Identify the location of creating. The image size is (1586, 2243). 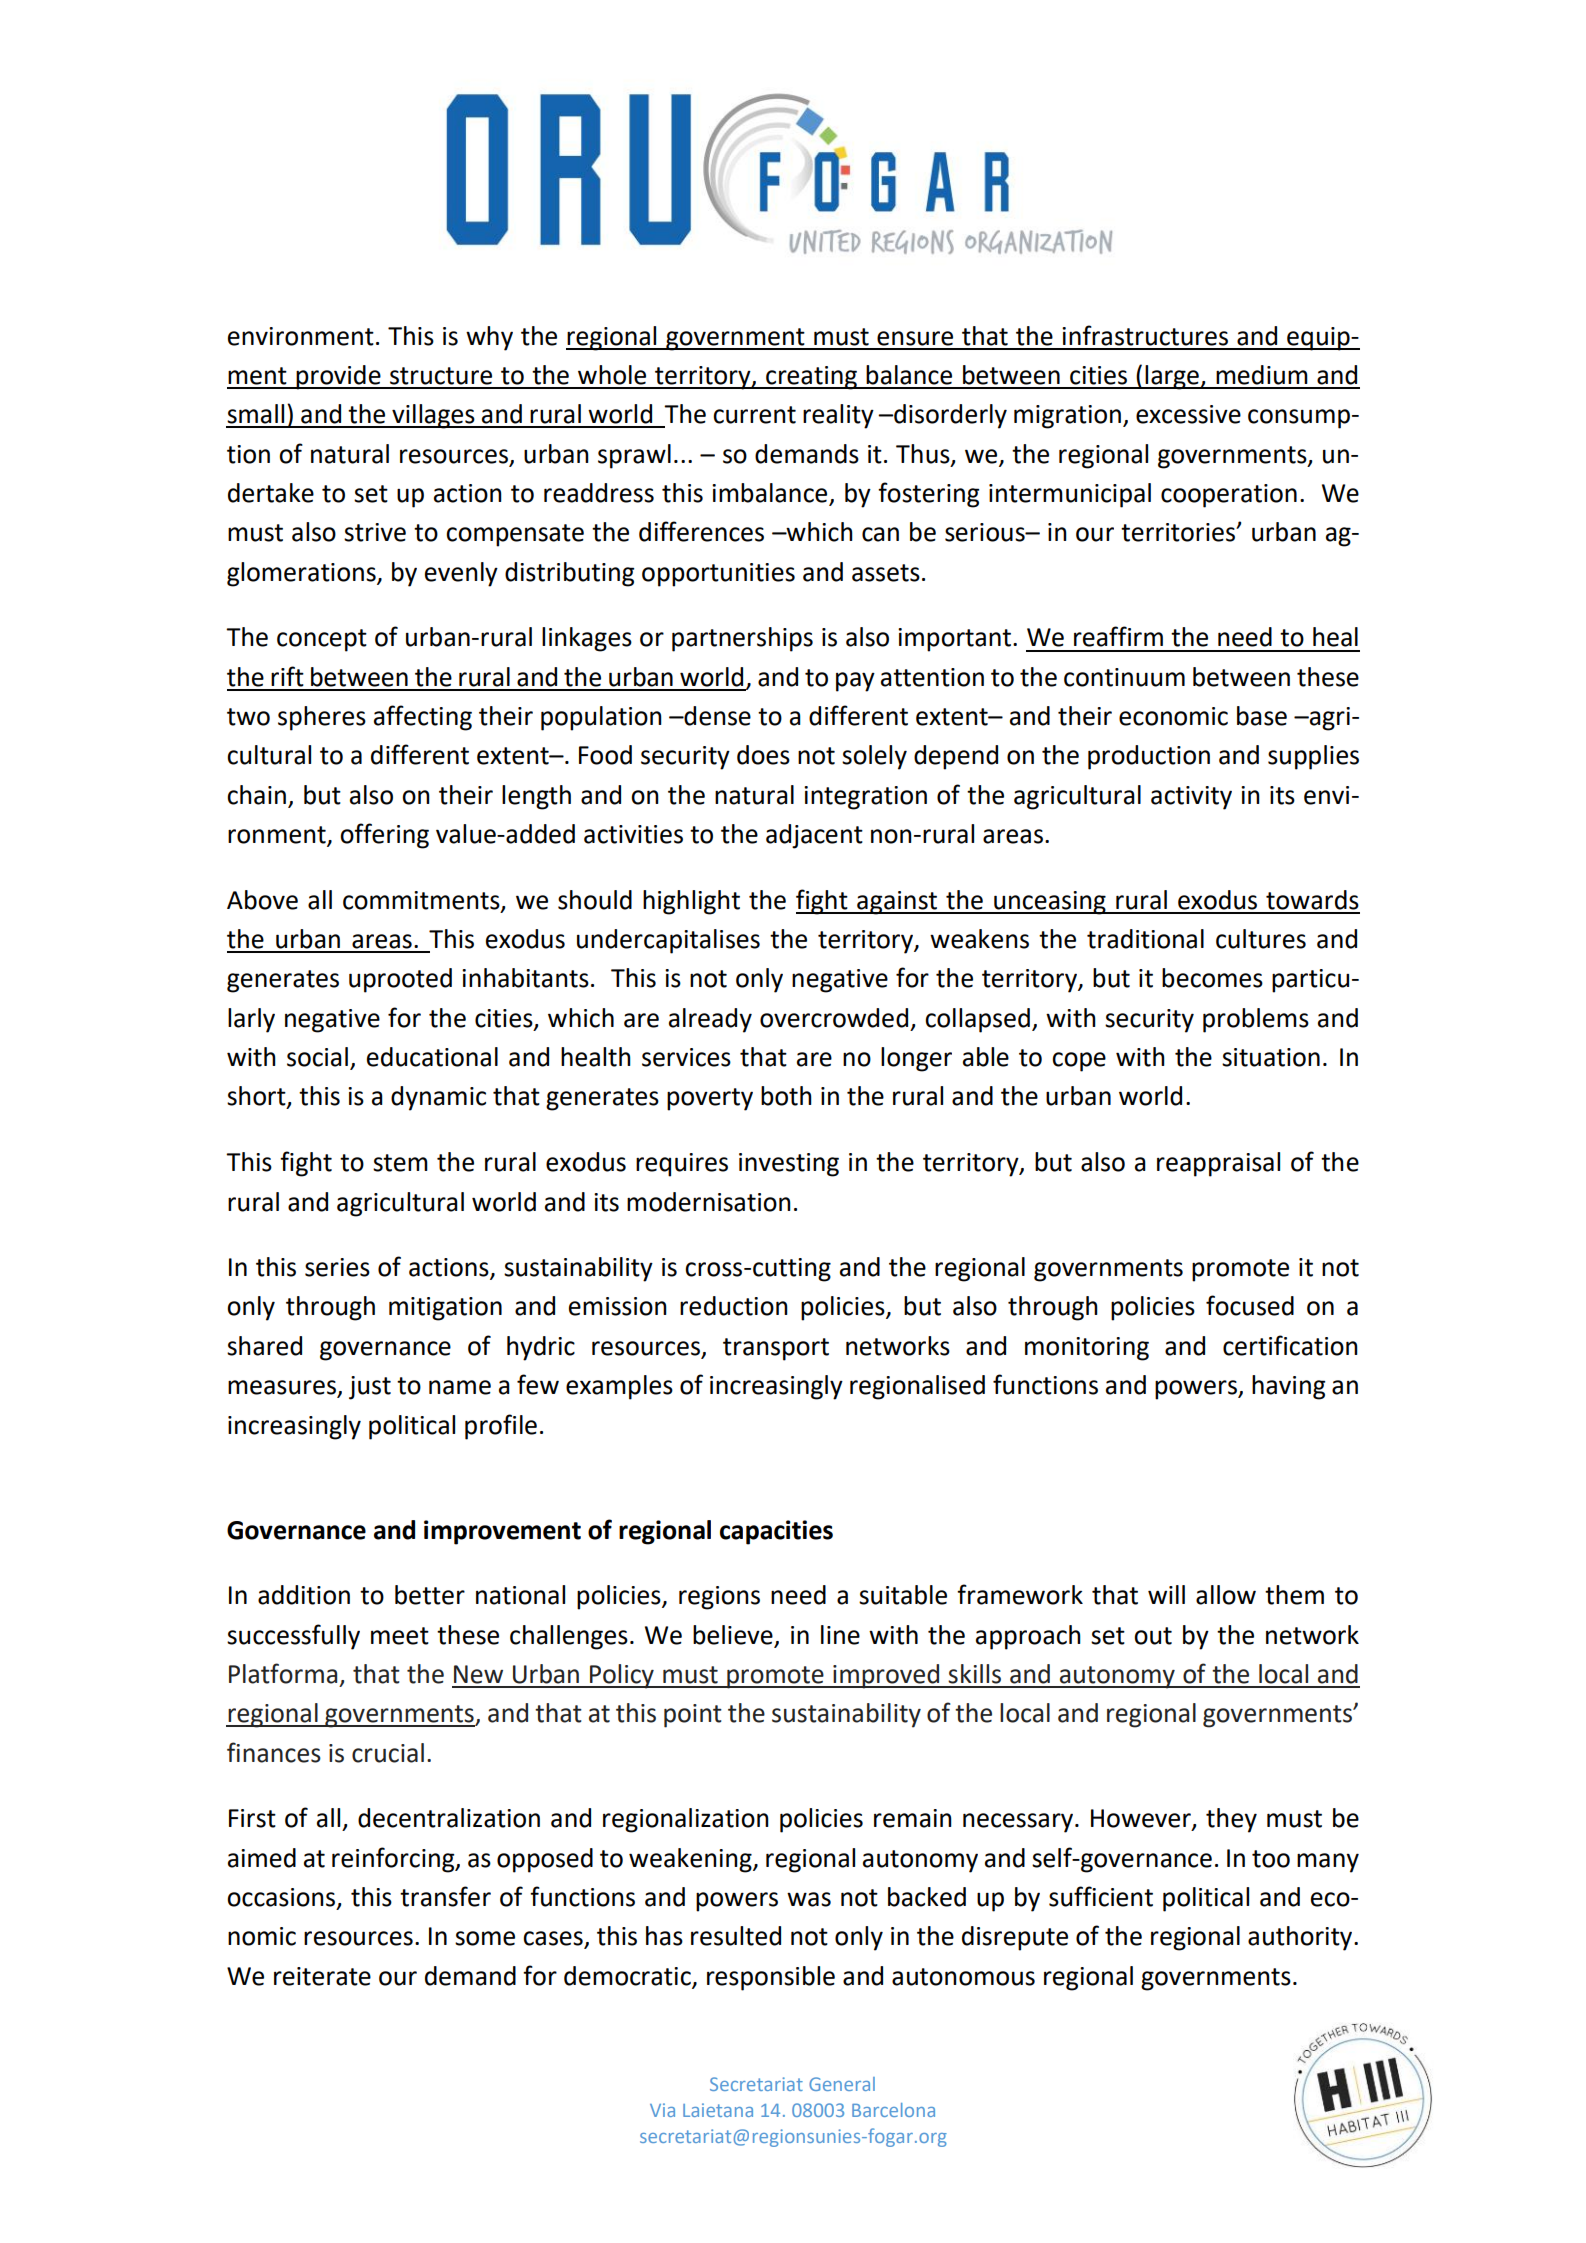
(811, 378).
